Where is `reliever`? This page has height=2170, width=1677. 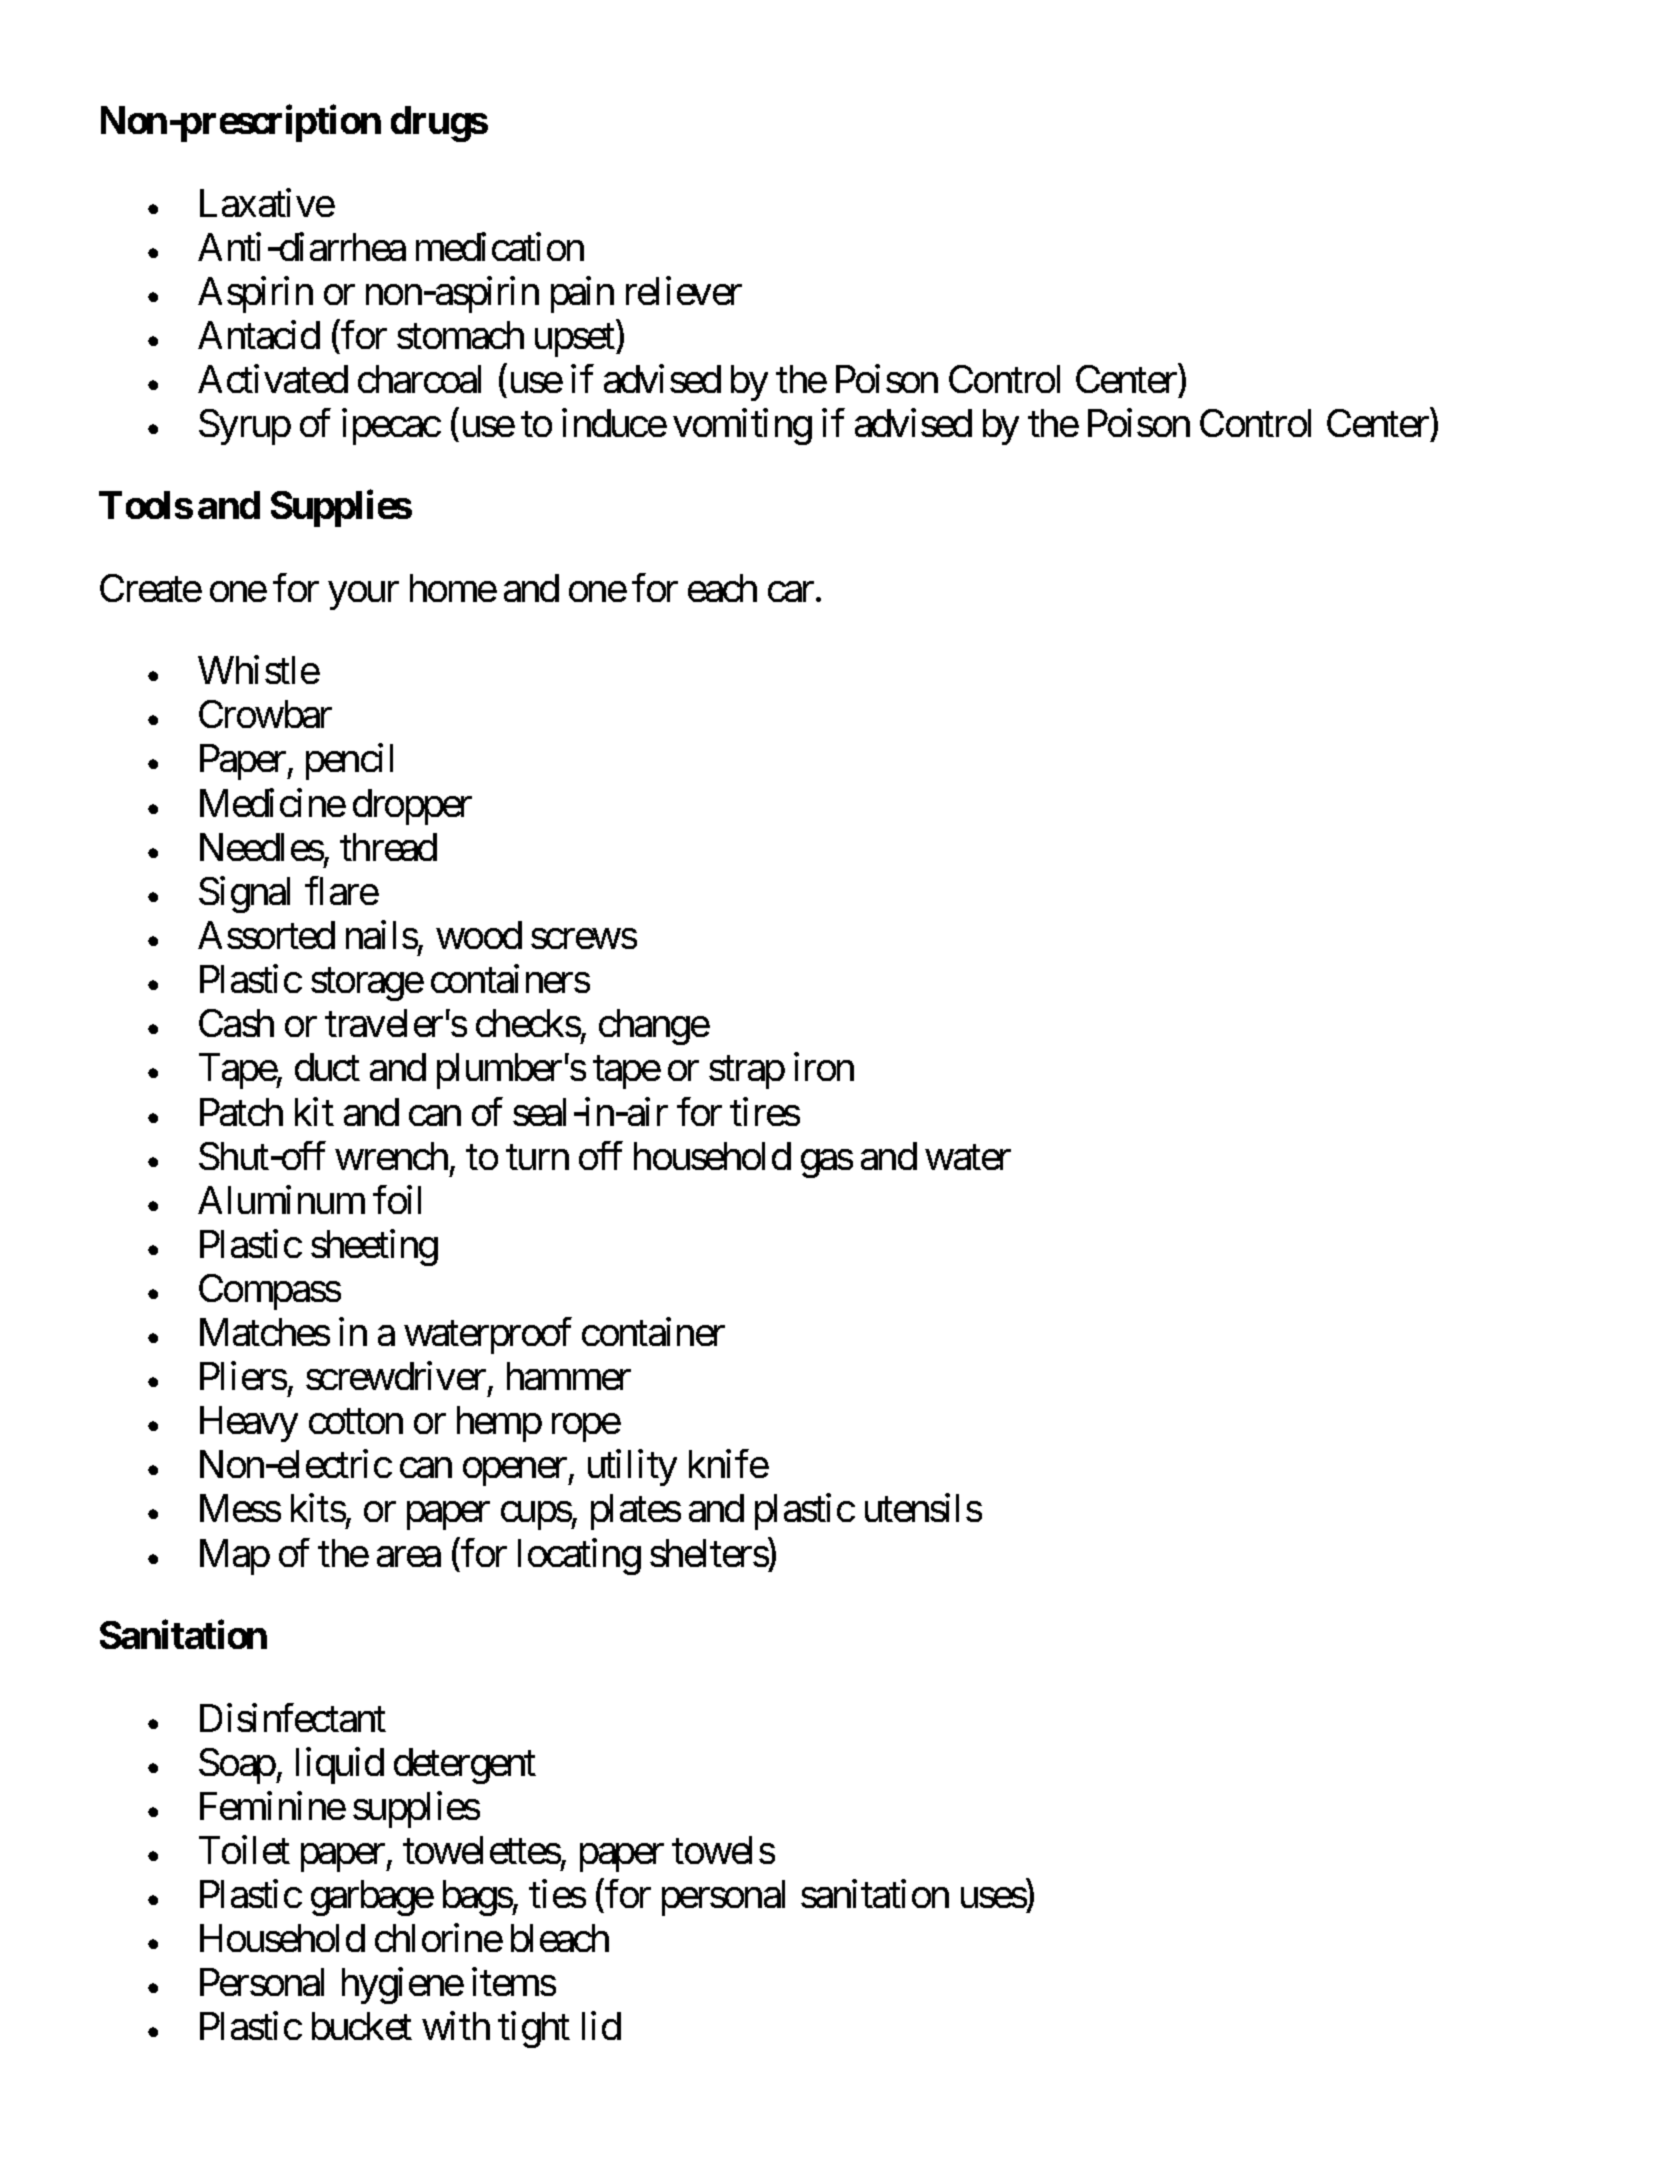
reliever is located at coordinates (684, 290).
